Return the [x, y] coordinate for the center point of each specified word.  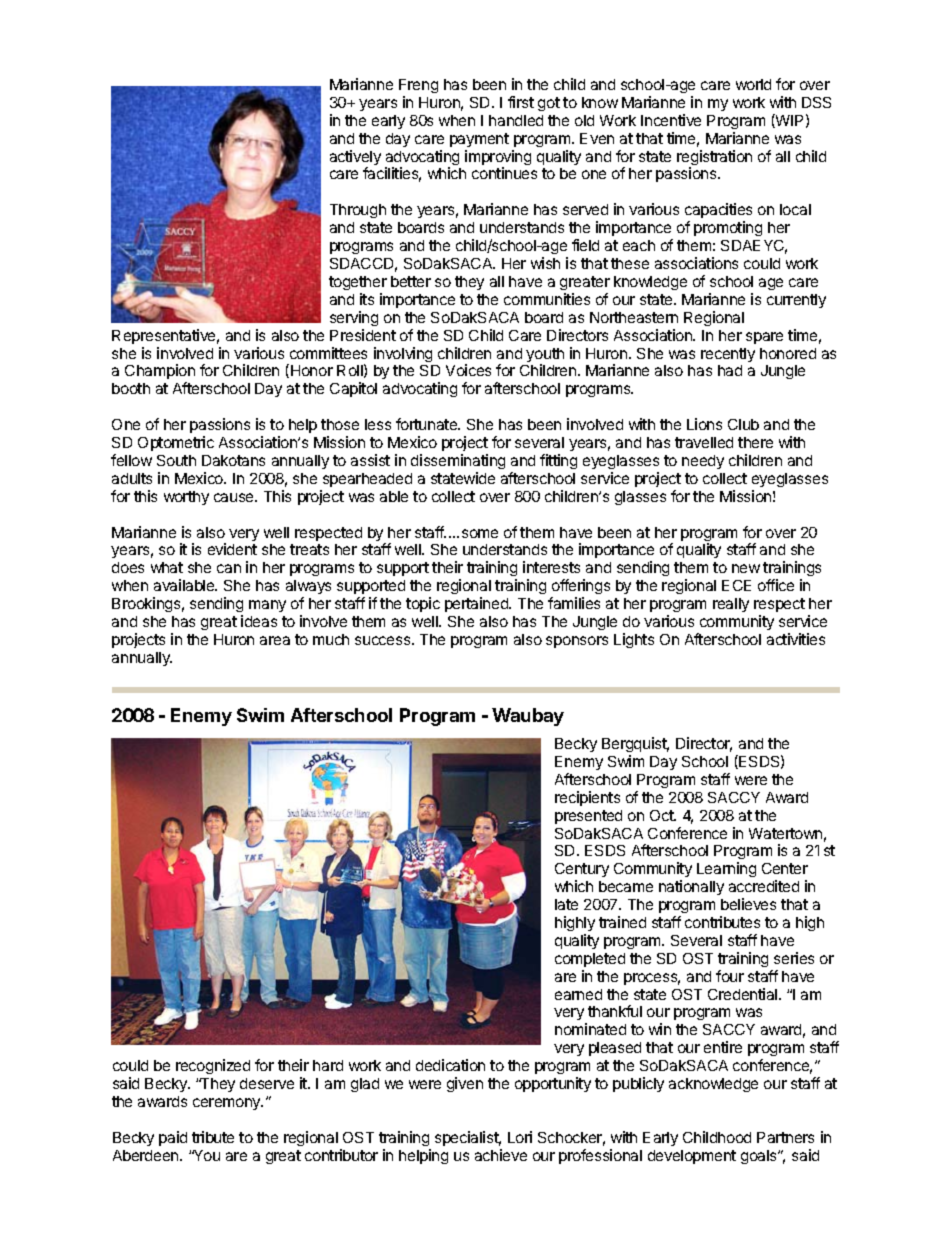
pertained [478, 604]
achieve [501, 1155]
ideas [259, 621]
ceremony [228, 1104]
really [731, 605]
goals [760, 1157]
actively [355, 159]
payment [479, 140]
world [753, 84]
